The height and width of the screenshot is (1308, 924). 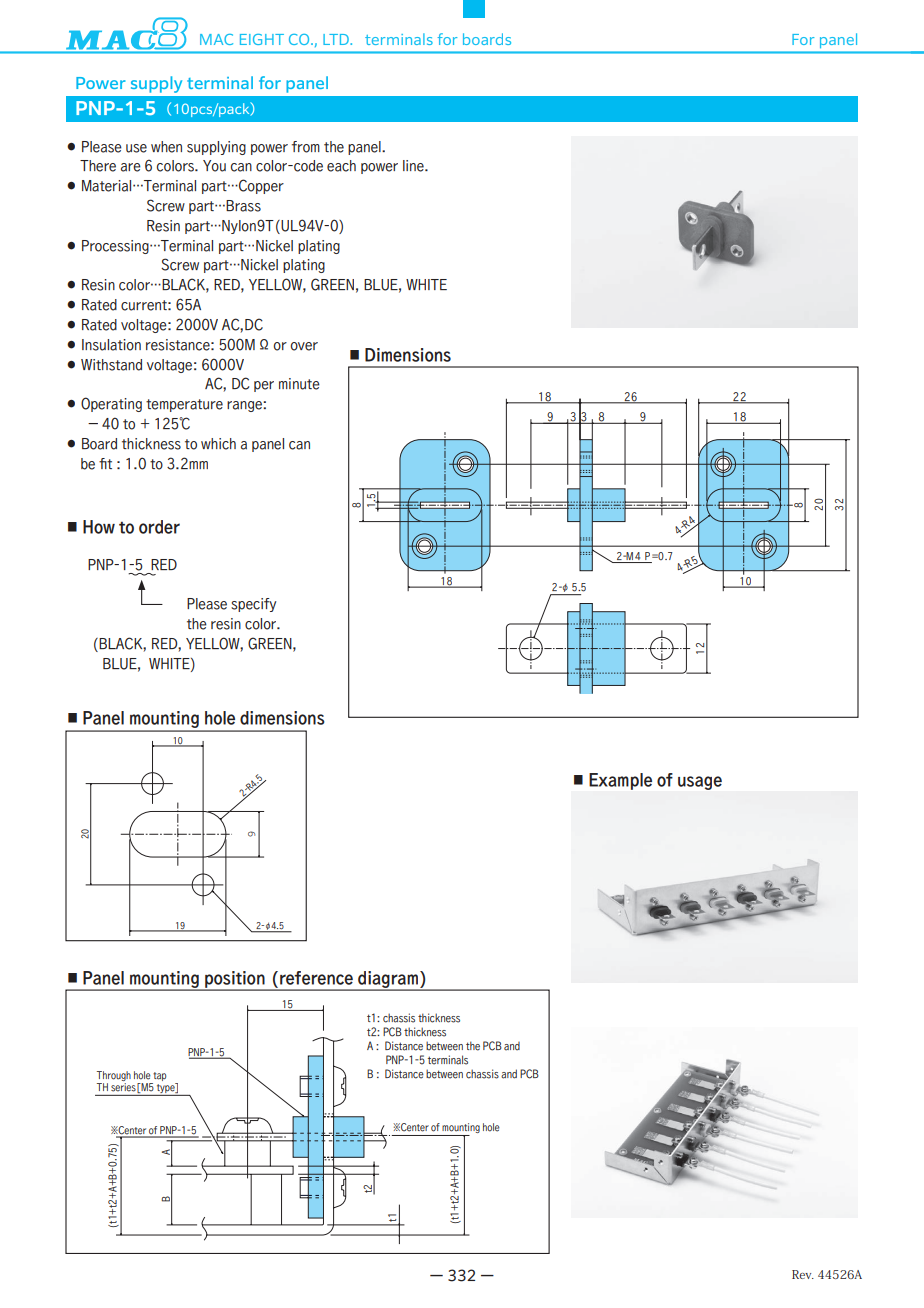 I want to click on MAC, so click(x=216, y=39).
